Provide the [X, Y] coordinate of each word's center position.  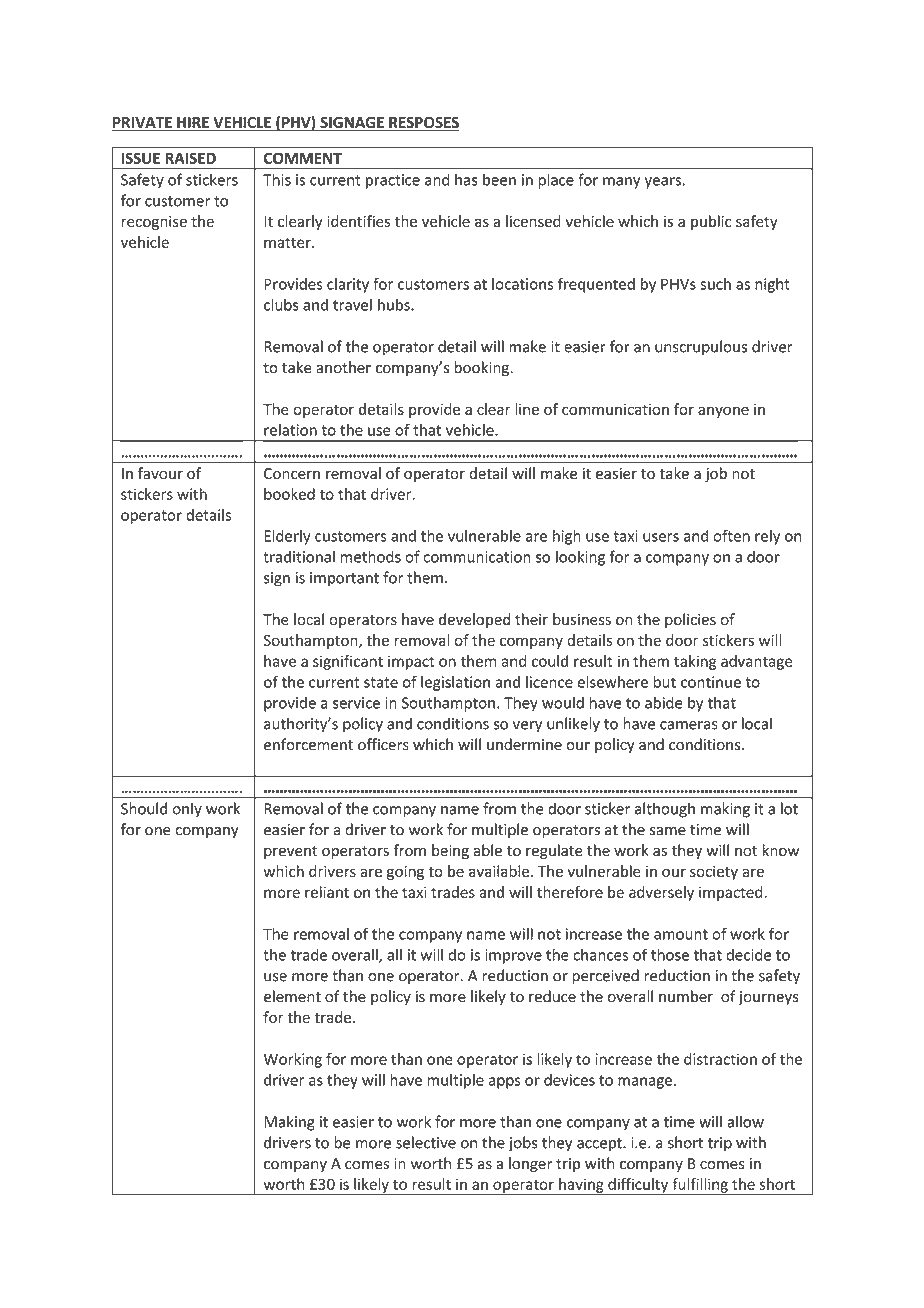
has [466, 179]
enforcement [308, 744]
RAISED [190, 158]
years [663, 183]
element [292, 996]
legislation [455, 683]
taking [695, 662]
